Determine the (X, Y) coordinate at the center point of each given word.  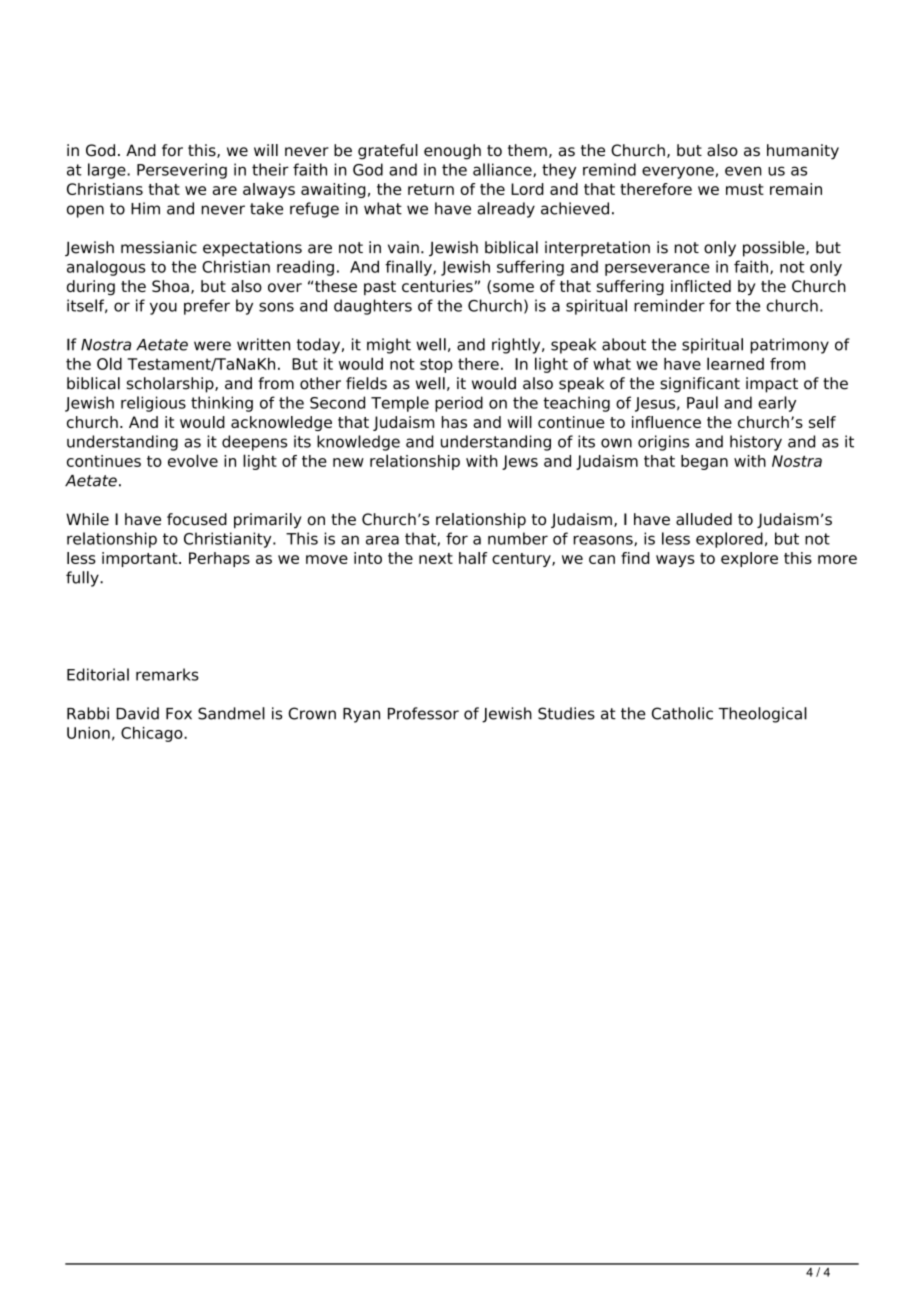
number (518, 538)
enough (452, 152)
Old (109, 363)
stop (436, 365)
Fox (179, 714)
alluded (704, 519)
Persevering (182, 171)
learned (735, 363)
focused (197, 519)
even (743, 171)
